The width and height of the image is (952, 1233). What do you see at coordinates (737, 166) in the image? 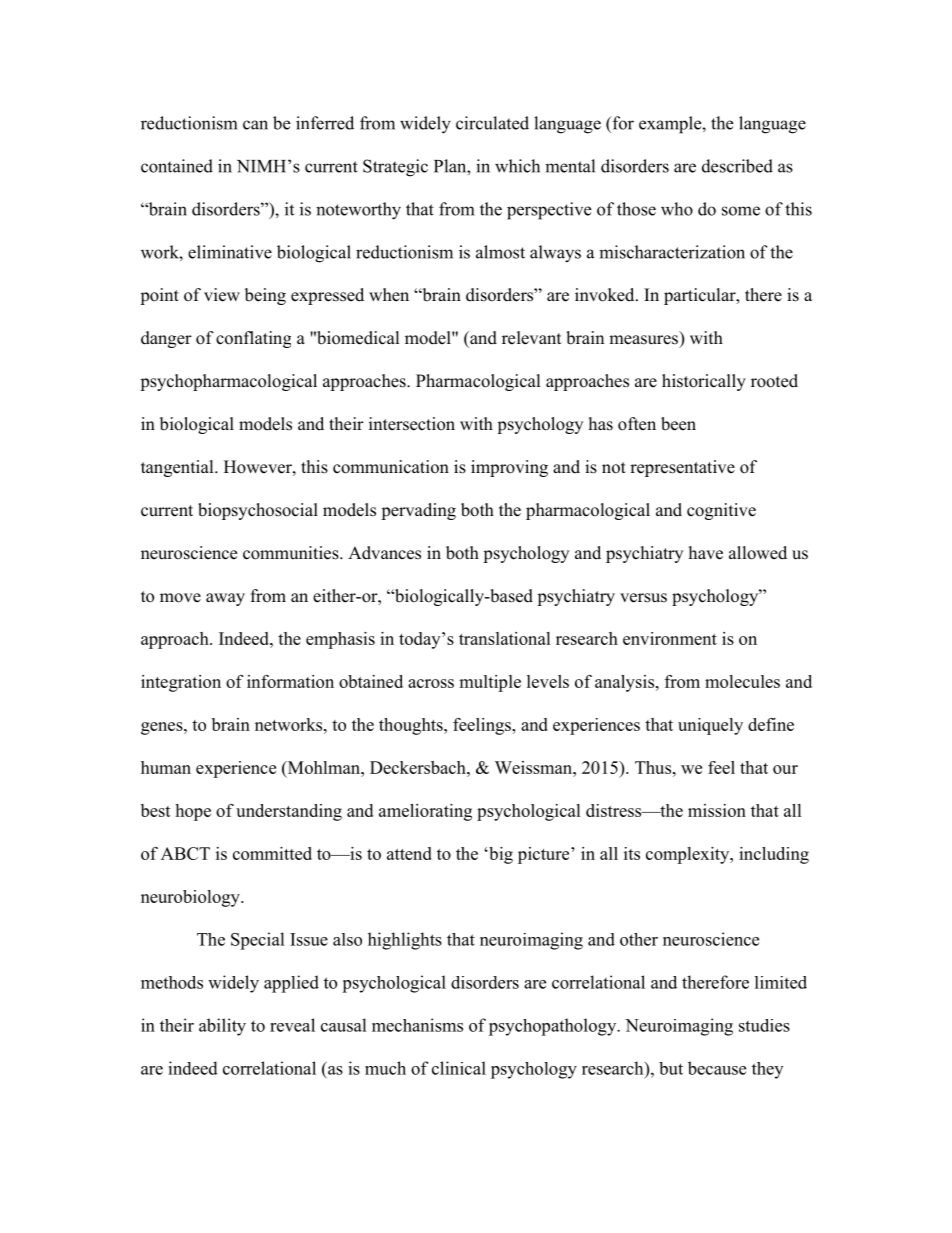
I see `described` at bounding box center [737, 166].
